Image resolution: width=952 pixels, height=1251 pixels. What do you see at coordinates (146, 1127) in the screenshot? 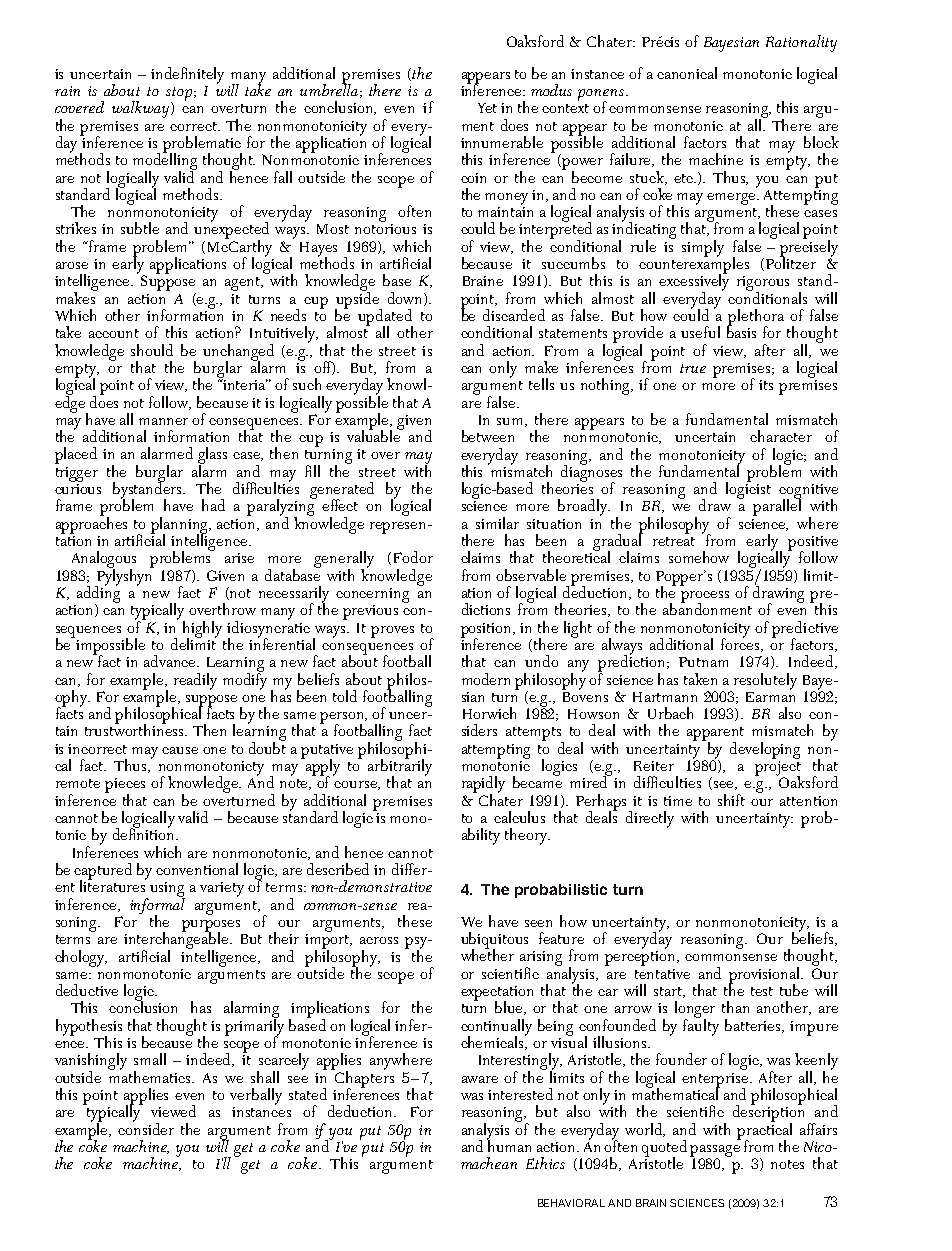
I see `consider` at bounding box center [146, 1127].
